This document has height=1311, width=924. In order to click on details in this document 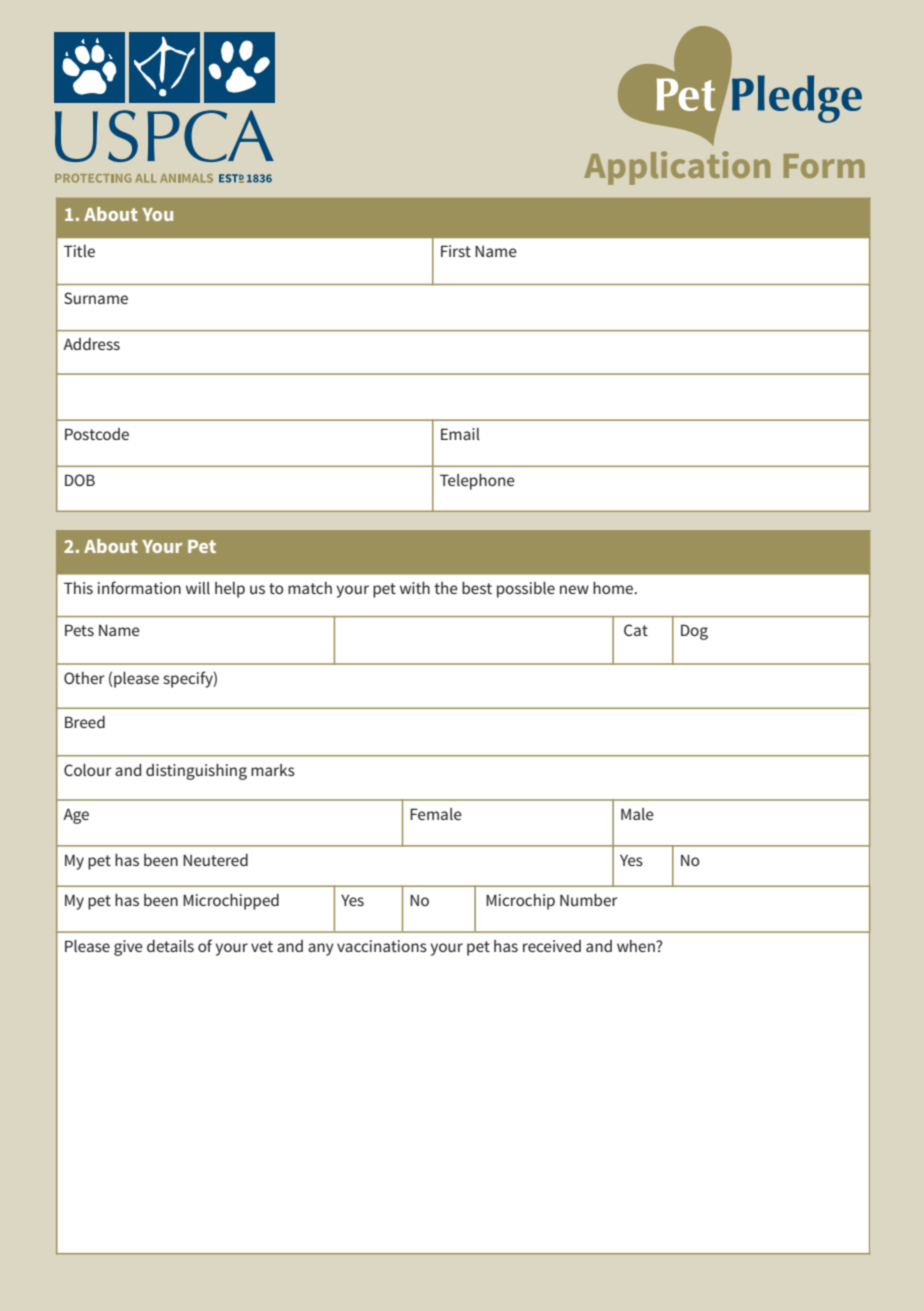, I will do `click(170, 946)`.
